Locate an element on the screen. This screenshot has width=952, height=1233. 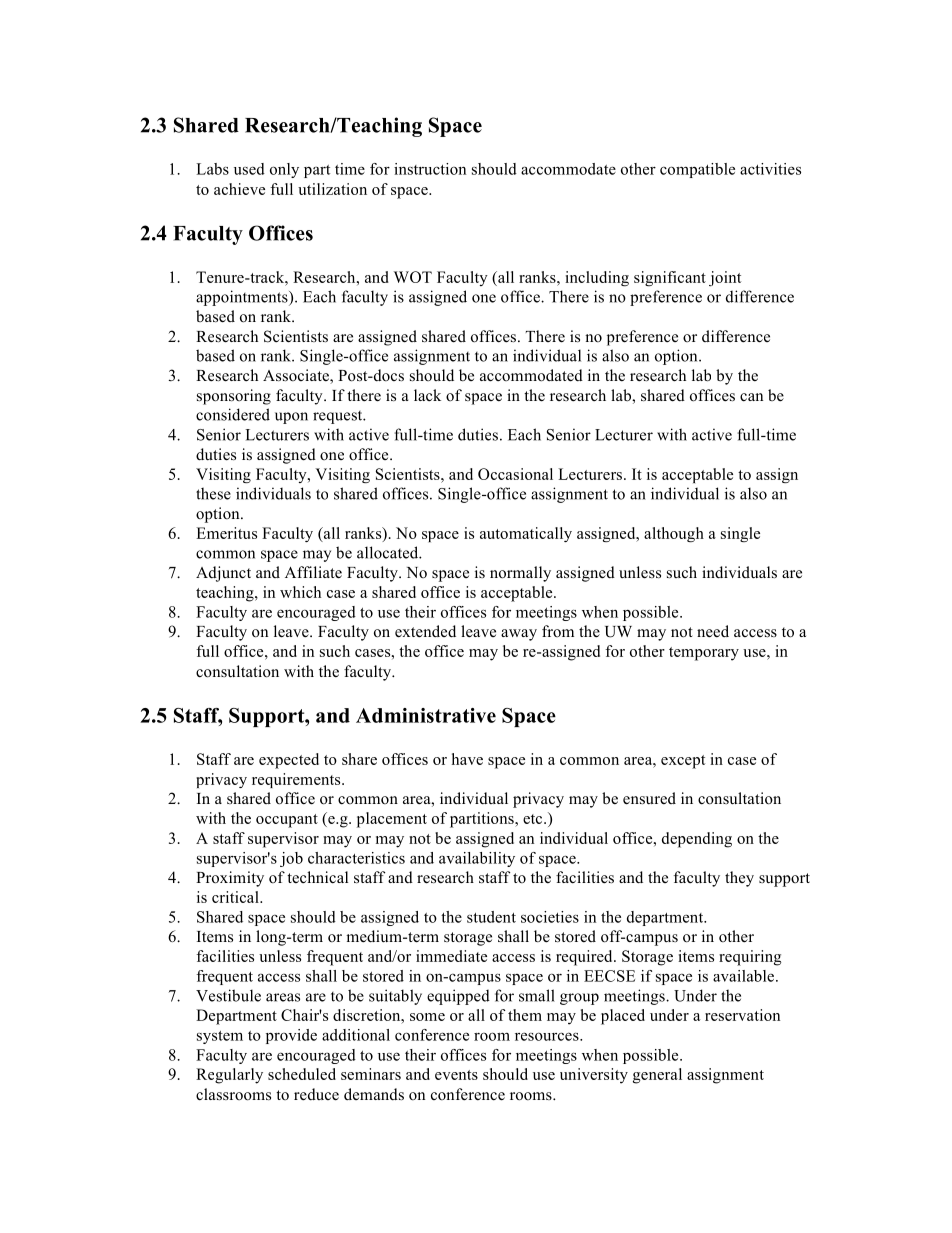
compatible is located at coordinates (697, 170).
